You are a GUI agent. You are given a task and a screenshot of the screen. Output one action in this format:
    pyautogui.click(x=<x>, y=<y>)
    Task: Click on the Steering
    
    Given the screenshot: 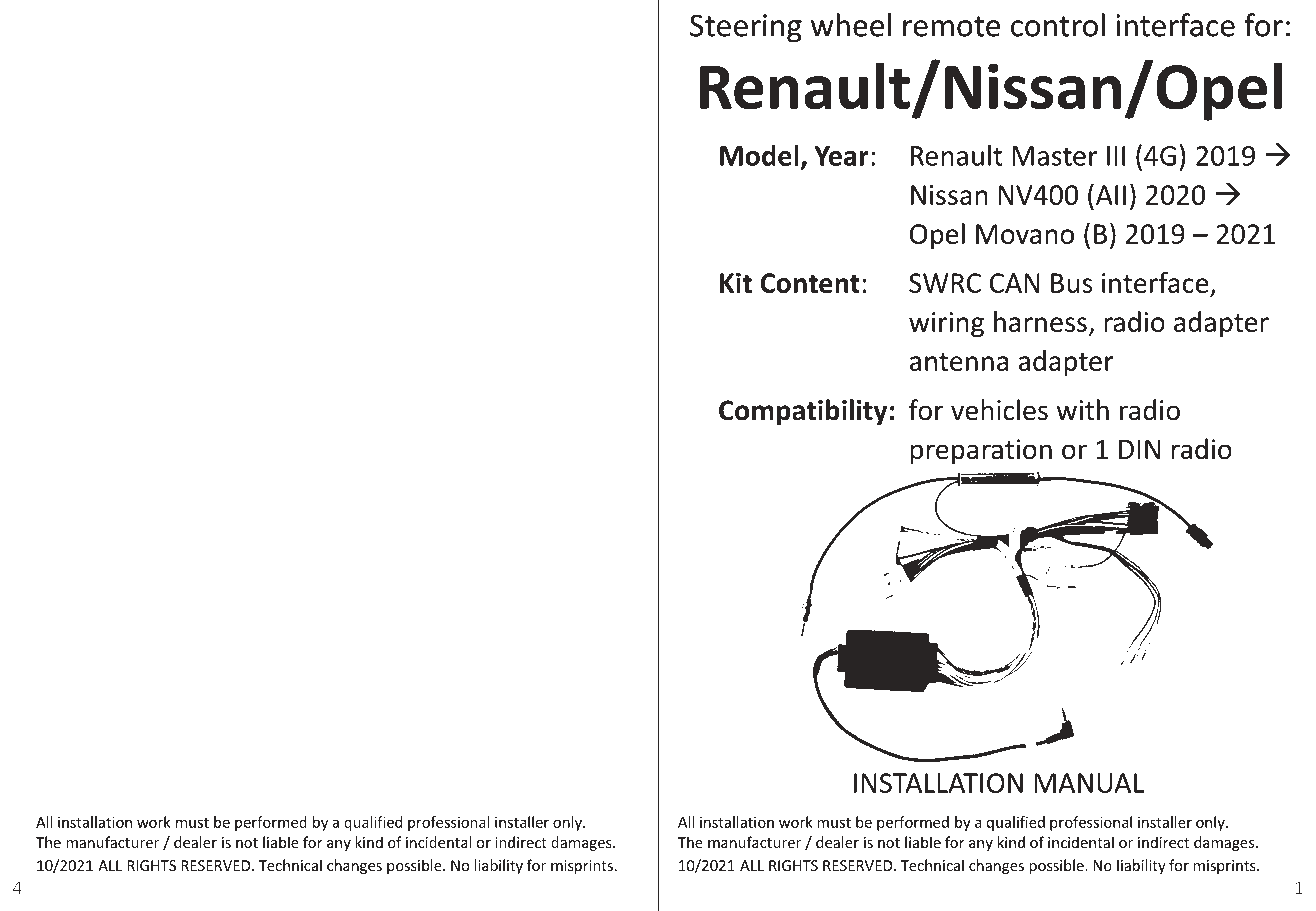 What is the action you would take?
    pyautogui.click(x=746, y=28)
